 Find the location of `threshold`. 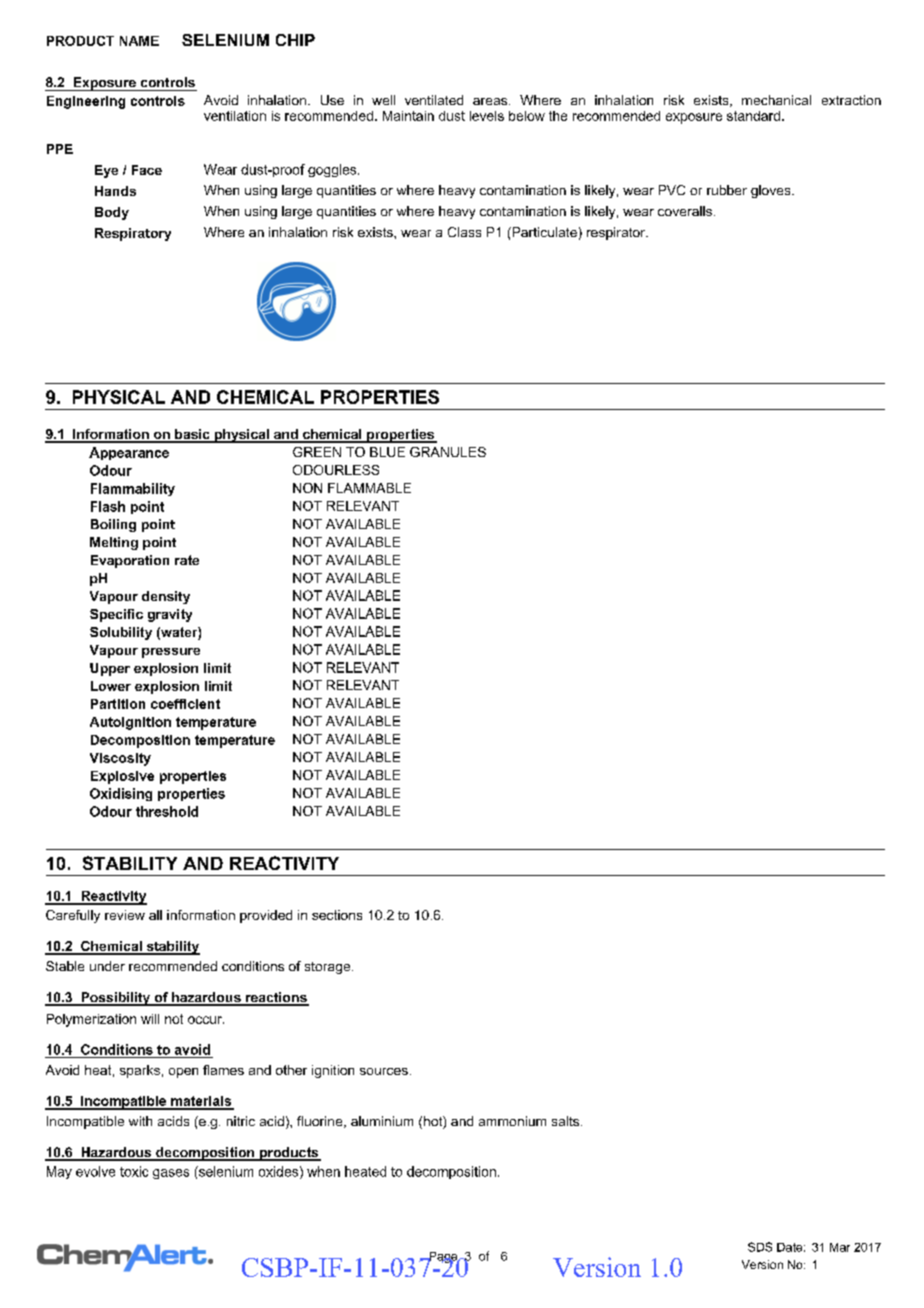

threshold is located at coordinates (167, 811).
